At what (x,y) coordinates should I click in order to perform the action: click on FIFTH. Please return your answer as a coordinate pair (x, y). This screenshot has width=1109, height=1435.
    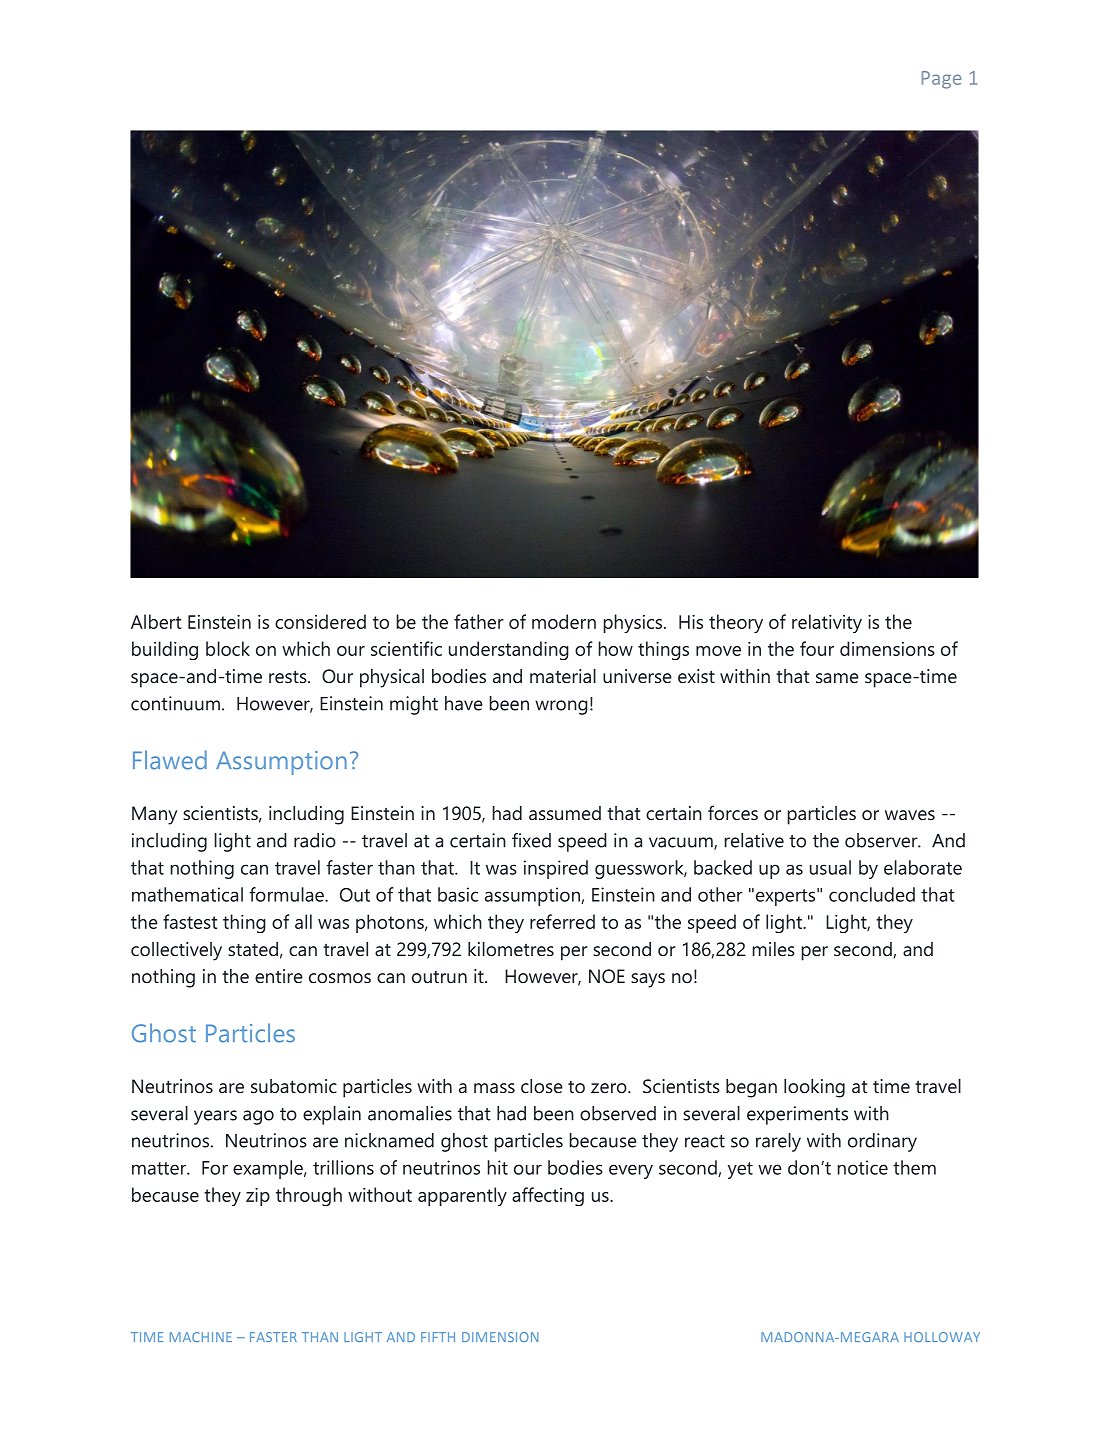
    Looking at the image, I should click on (438, 1337).
